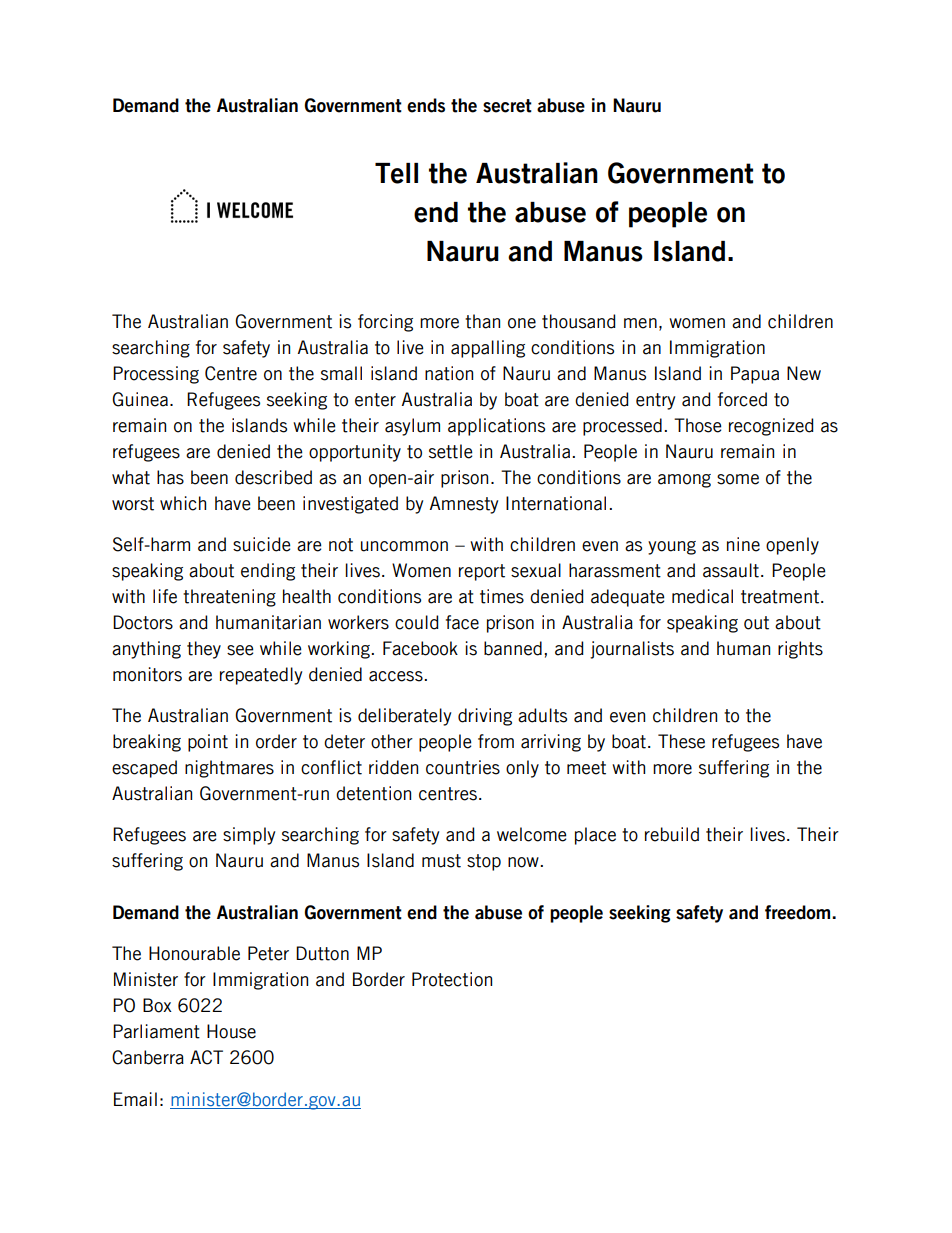 The height and width of the page is (1233, 952). What do you see at coordinates (697, 425) in the page?
I see `Those` at bounding box center [697, 425].
